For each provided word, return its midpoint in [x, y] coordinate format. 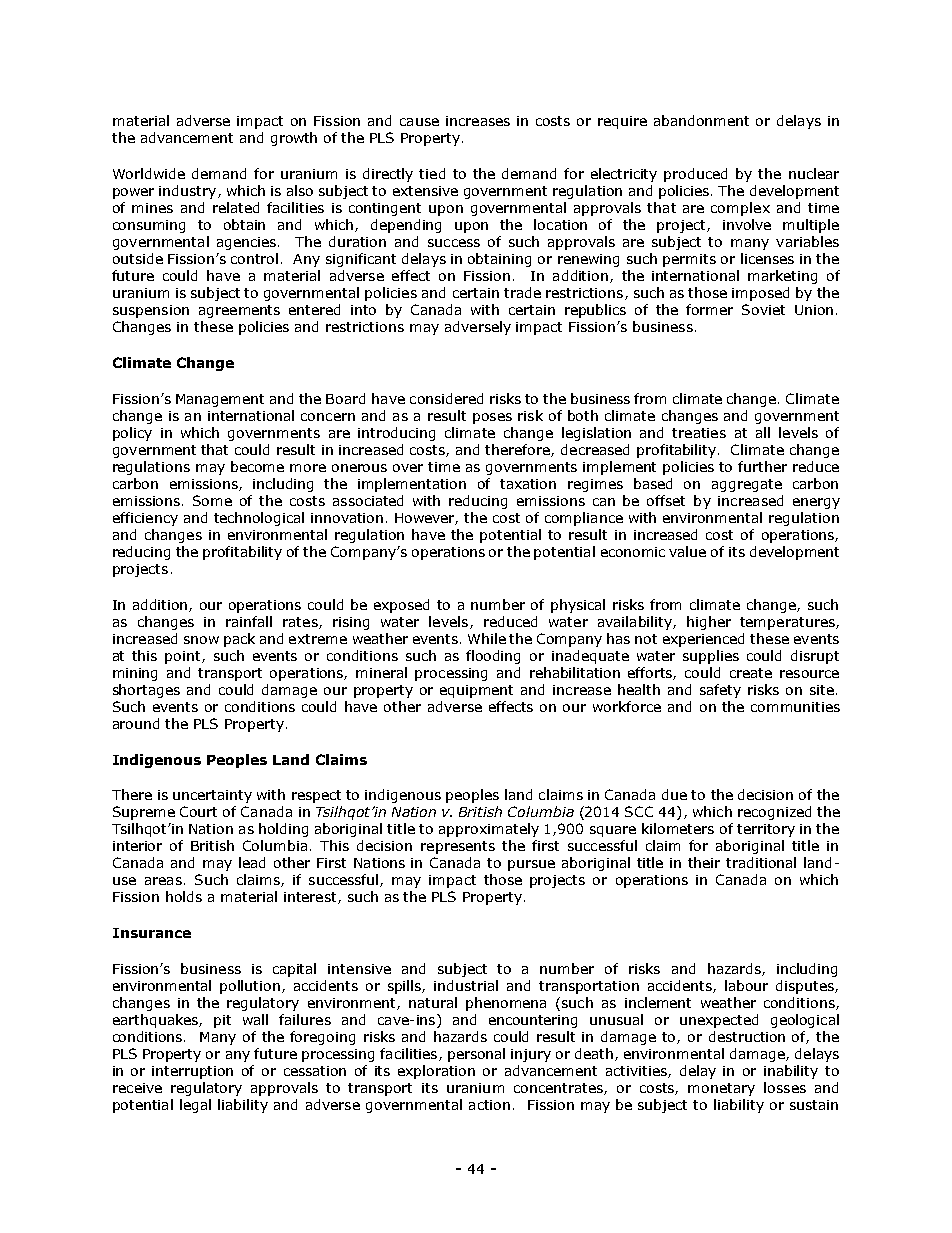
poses [492, 418]
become [257, 466]
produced [695, 175]
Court [198, 811]
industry [189, 192]
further [762, 466]
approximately [489, 830]
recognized [774, 813]
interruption [192, 1072]
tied [432, 173]
